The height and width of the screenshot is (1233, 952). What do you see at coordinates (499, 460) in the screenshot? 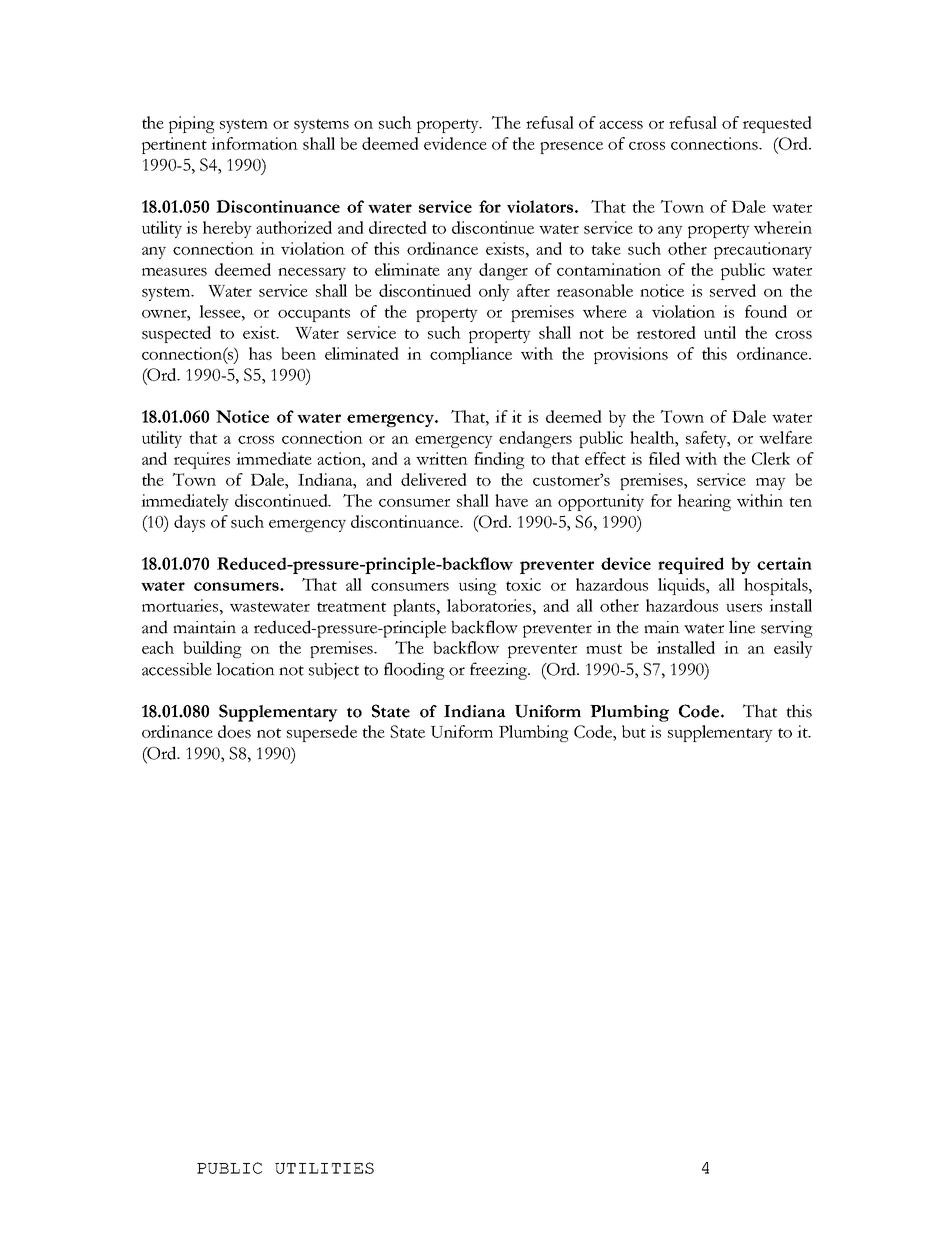
I see `finding` at bounding box center [499, 460].
